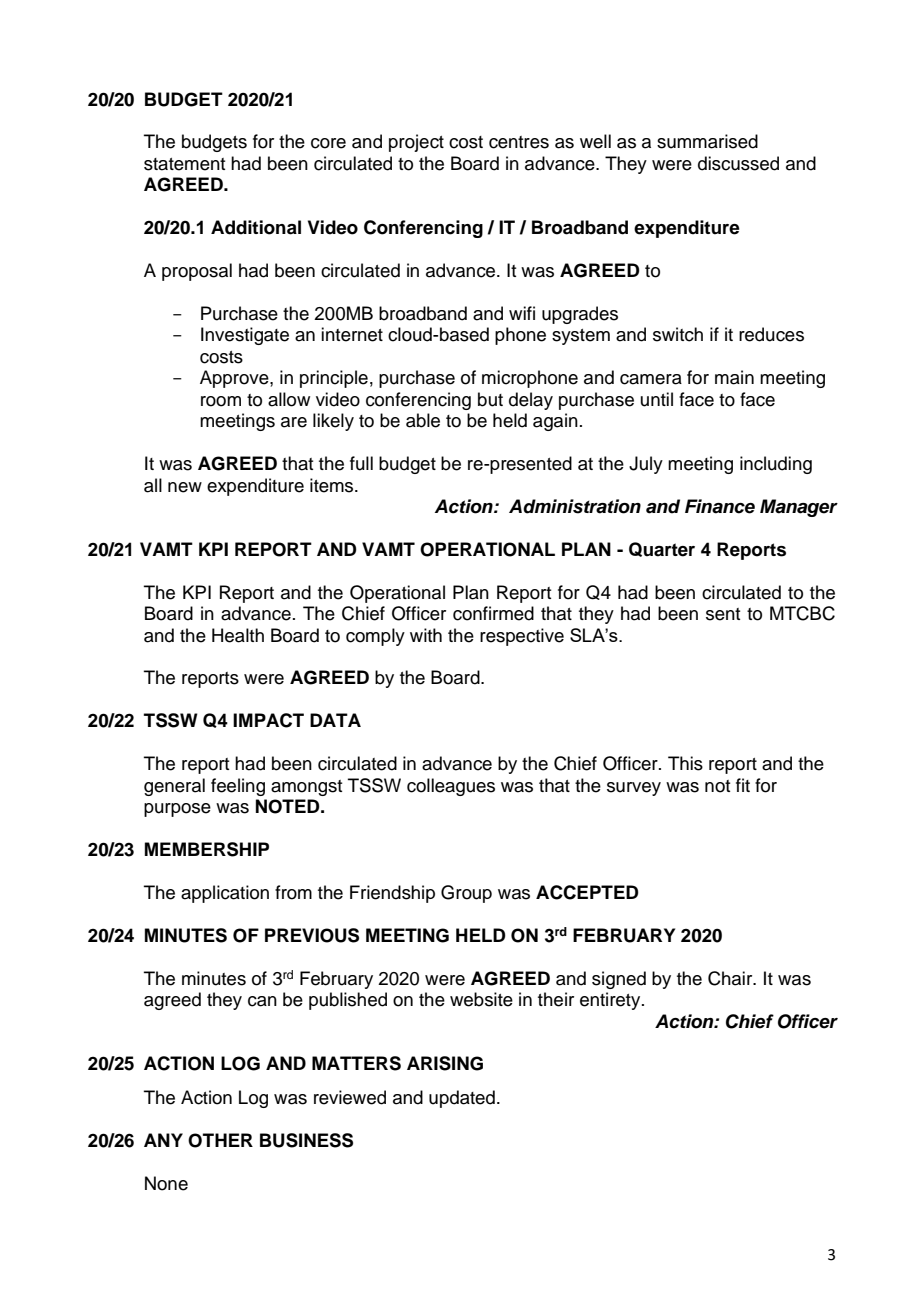 This screenshot has width=924, height=1308. I want to click on This, so click(685, 763).
